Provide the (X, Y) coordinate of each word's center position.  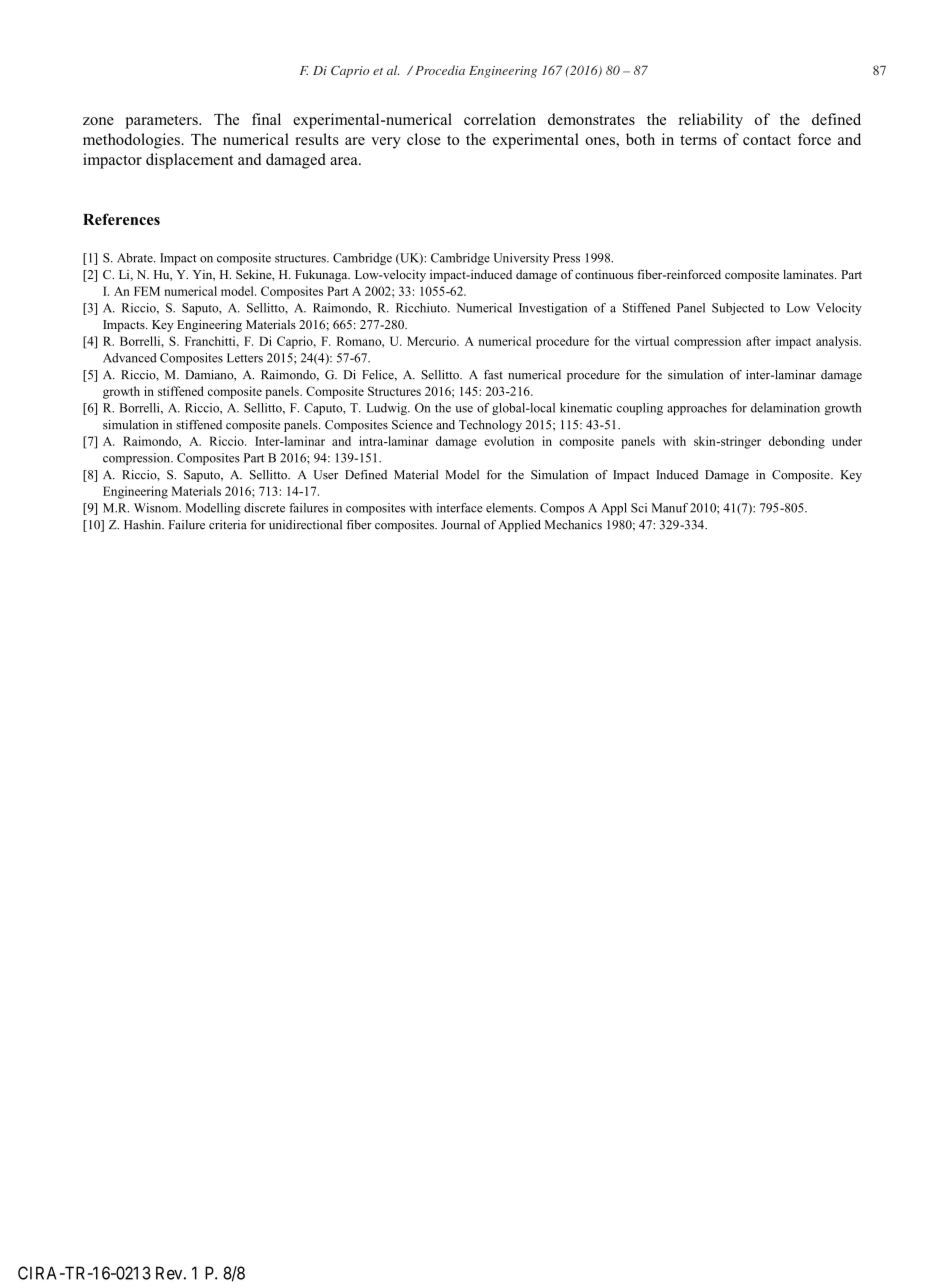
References (121, 219)
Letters (245, 358)
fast (493, 375)
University (521, 259)
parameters (162, 122)
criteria (228, 525)
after (758, 341)
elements (510, 508)
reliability (711, 121)
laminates (809, 274)
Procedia (440, 70)
